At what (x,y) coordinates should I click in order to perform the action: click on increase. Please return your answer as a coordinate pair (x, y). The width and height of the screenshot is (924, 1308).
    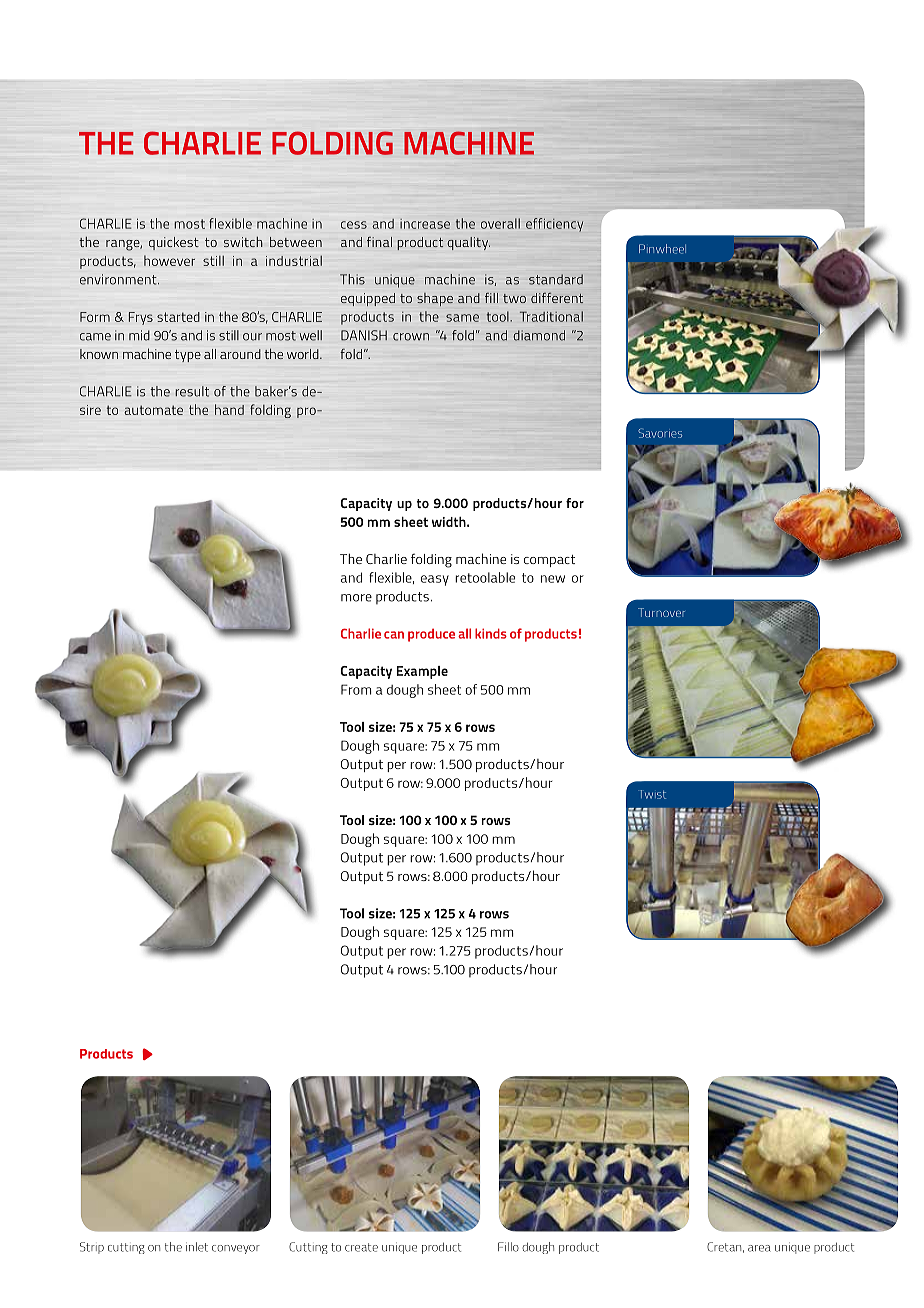
    Looking at the image, I should click on (425, 224).
